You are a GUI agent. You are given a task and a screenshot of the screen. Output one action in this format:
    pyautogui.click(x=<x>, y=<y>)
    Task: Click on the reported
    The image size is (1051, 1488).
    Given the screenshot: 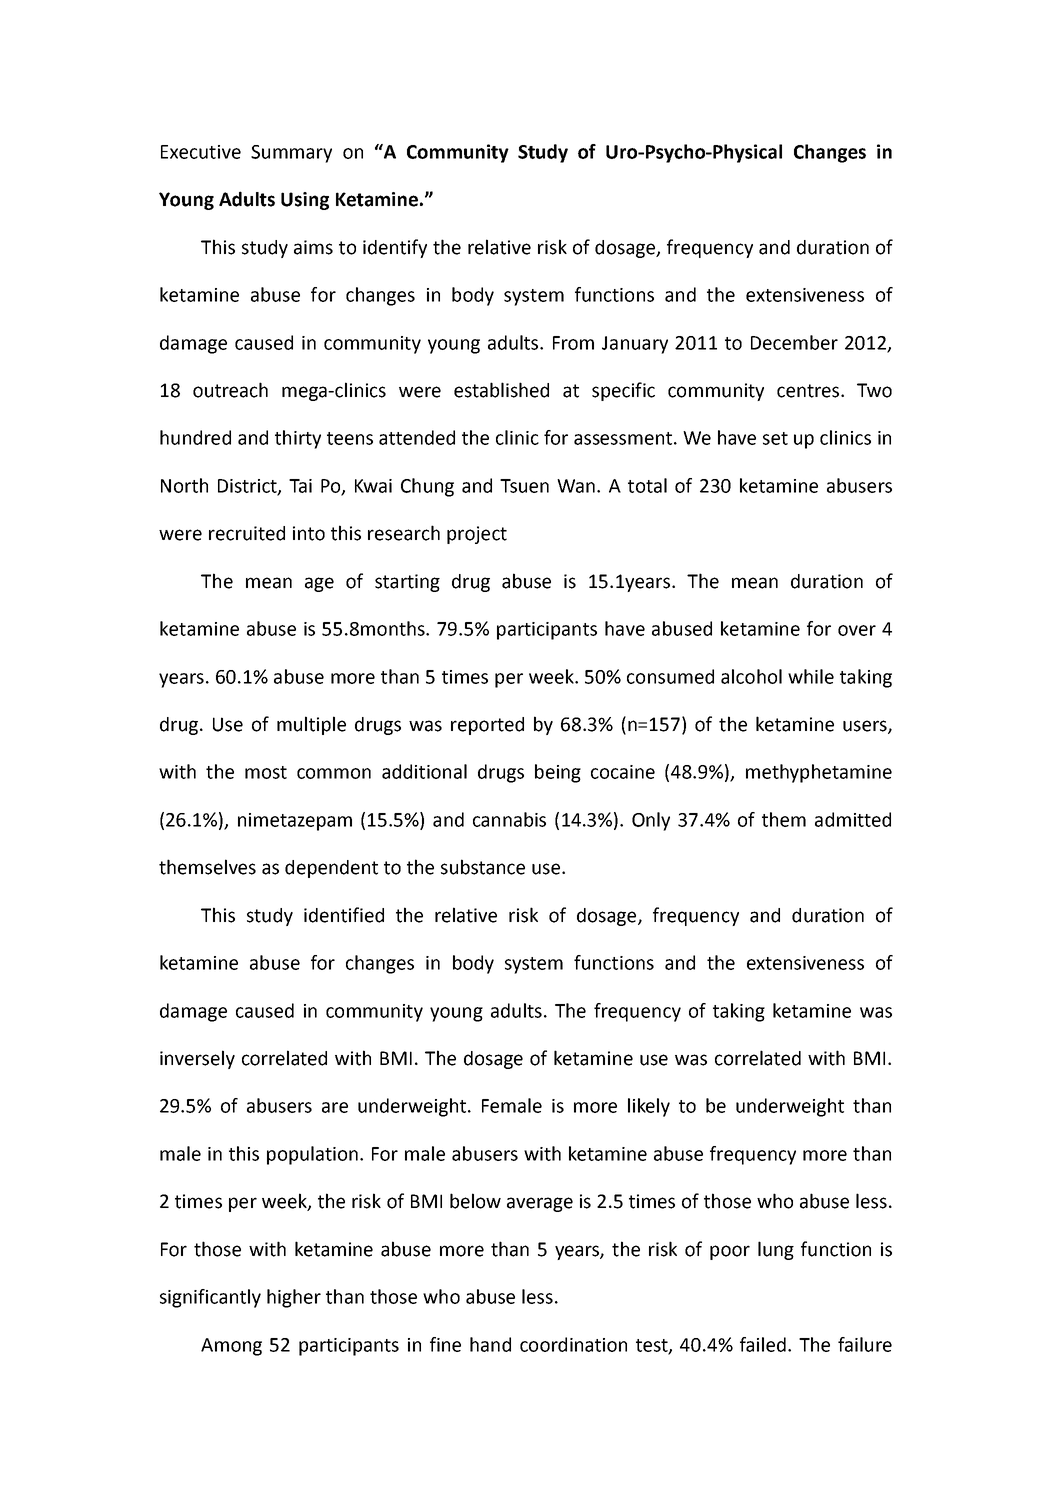 What is the action you would take?
    pyautogui.click(x=487, y=726)
